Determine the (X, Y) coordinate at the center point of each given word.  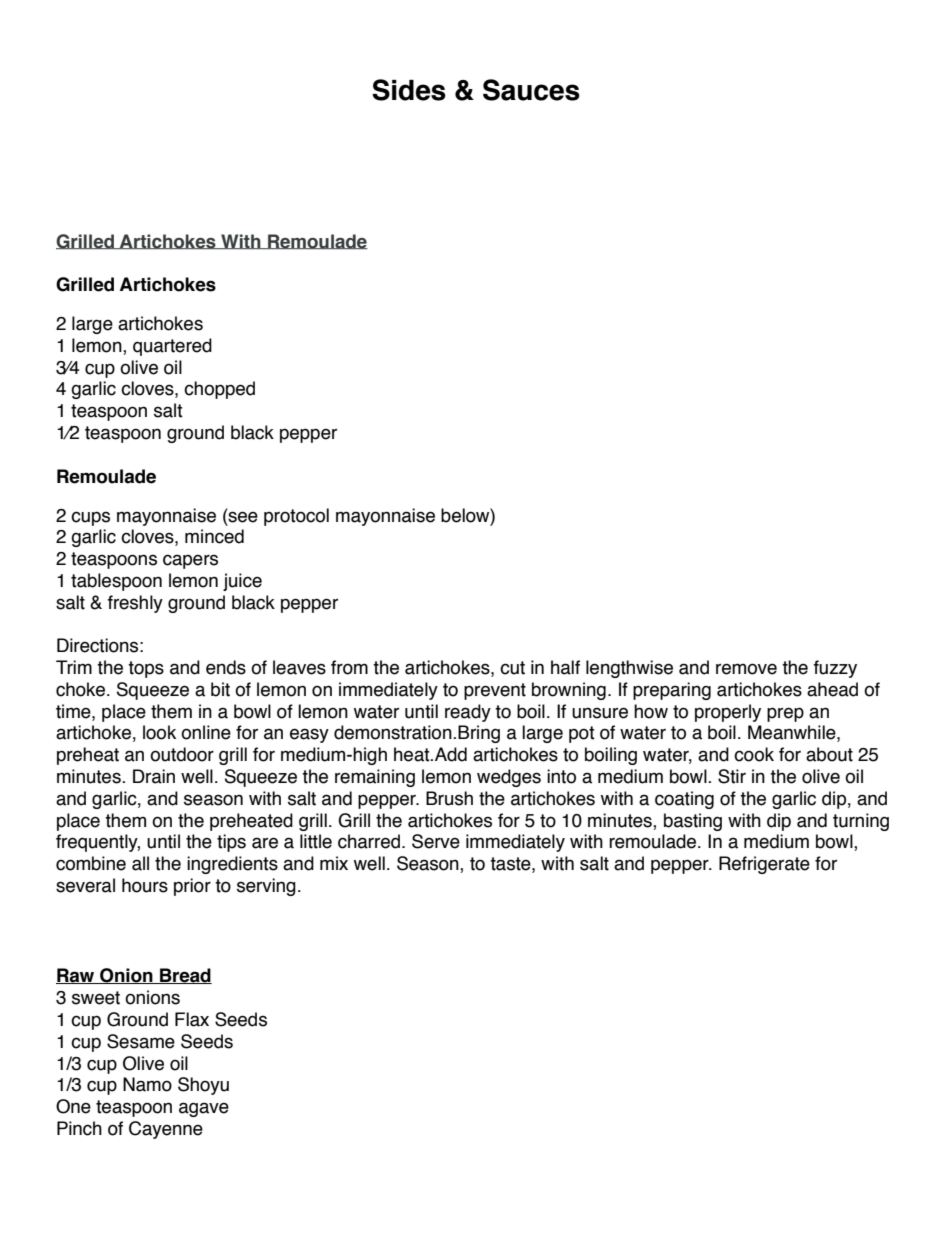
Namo (147, 1084)
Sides (409, 90)
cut (512, 668)
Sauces (531, 90)
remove (746, 669)
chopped (219, 390)
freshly (135, 604)
